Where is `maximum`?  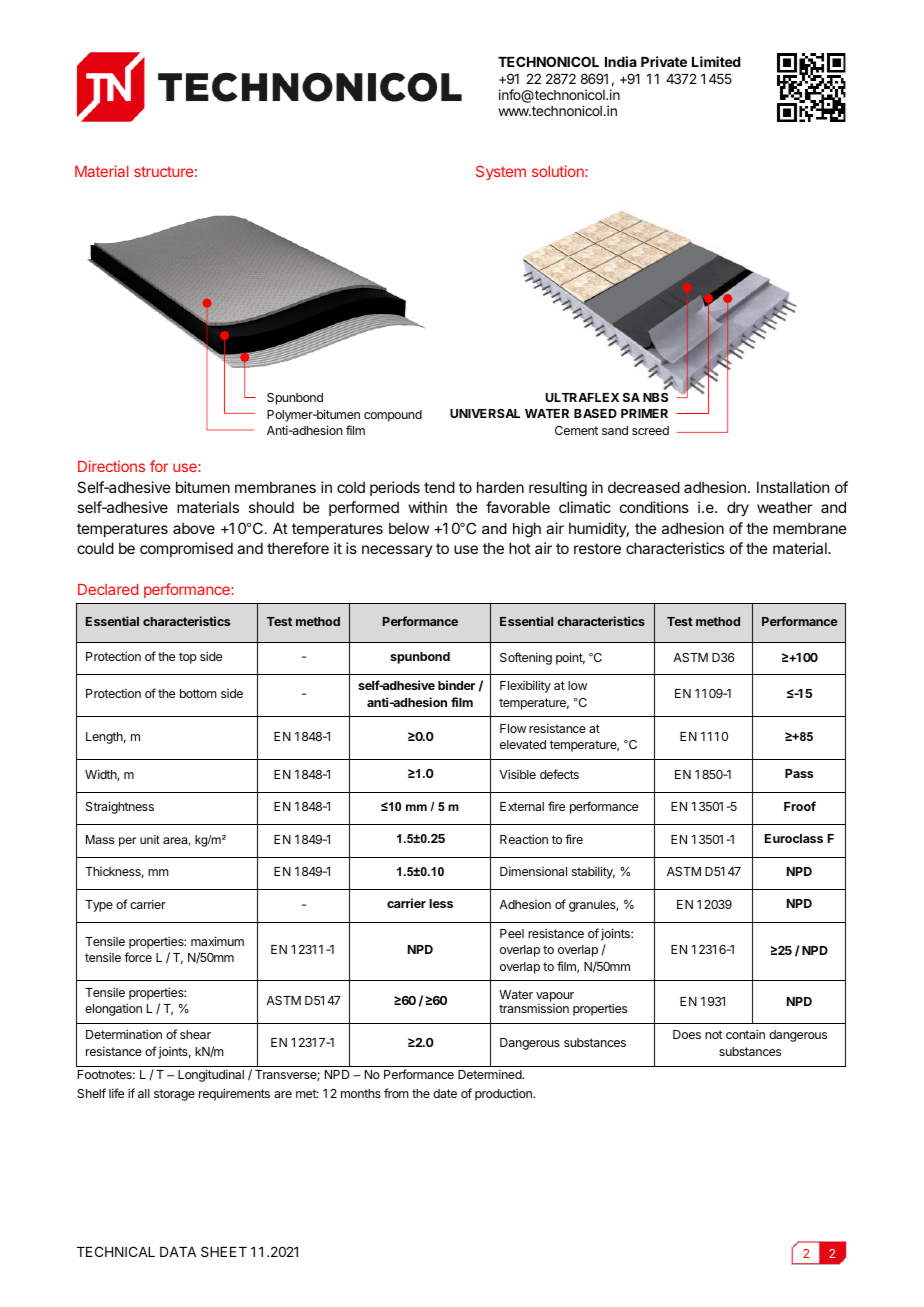
maximum is located at coordinates (217, 941).
